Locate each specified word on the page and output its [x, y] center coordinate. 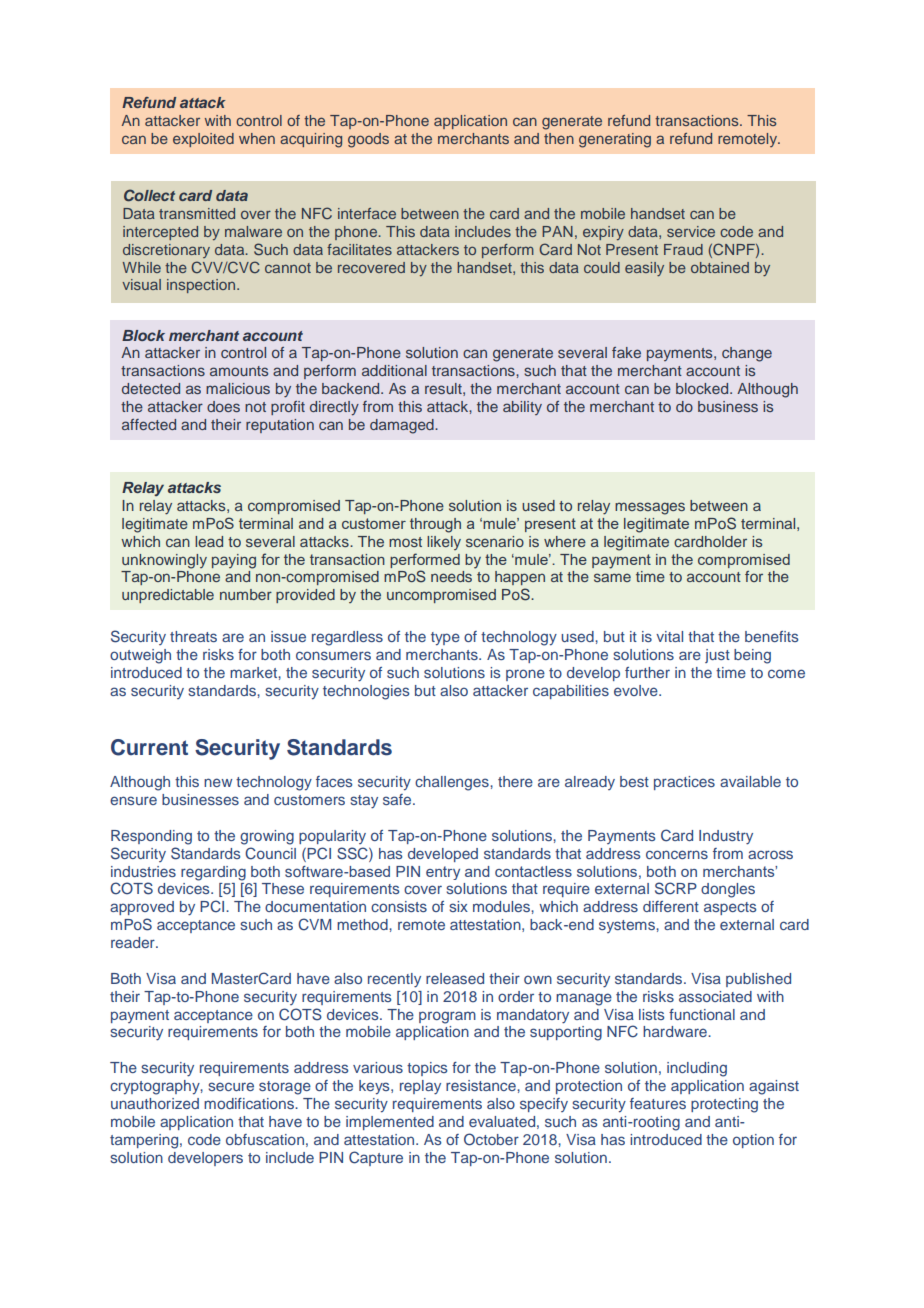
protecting [724, 1105]
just [717, 656]
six [458, 906]
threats [193, 636]
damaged [403, 426]
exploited [203, 140]
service [691, 231]
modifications [250, 1103]
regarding [213, 873]
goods [368, 140]
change [747, 354]
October [491, 1139]
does [223, 406]
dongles [728, 890]
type [445, 639]
